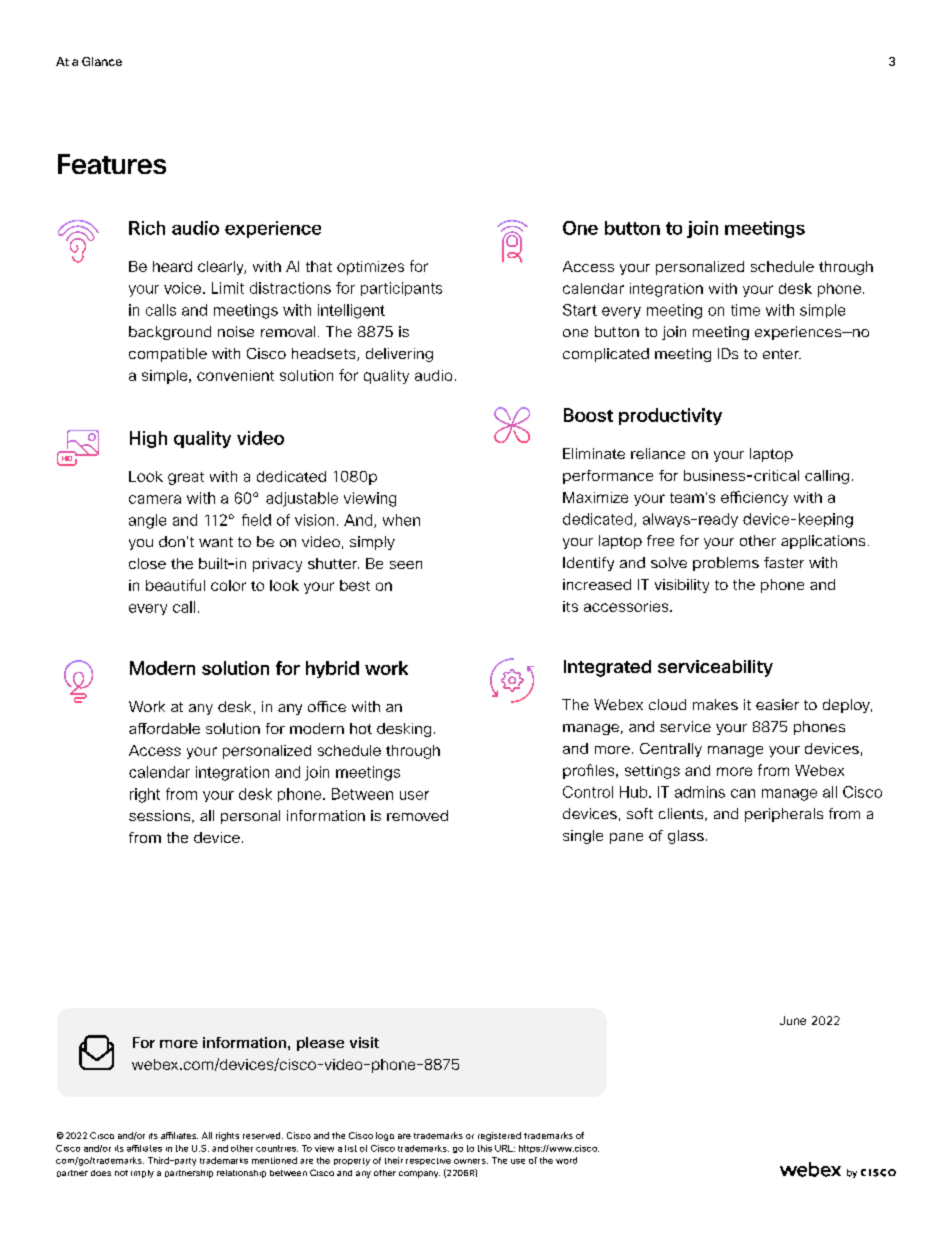 This image has width=952, height=1233. I want to click on High, so click(148, 439).
